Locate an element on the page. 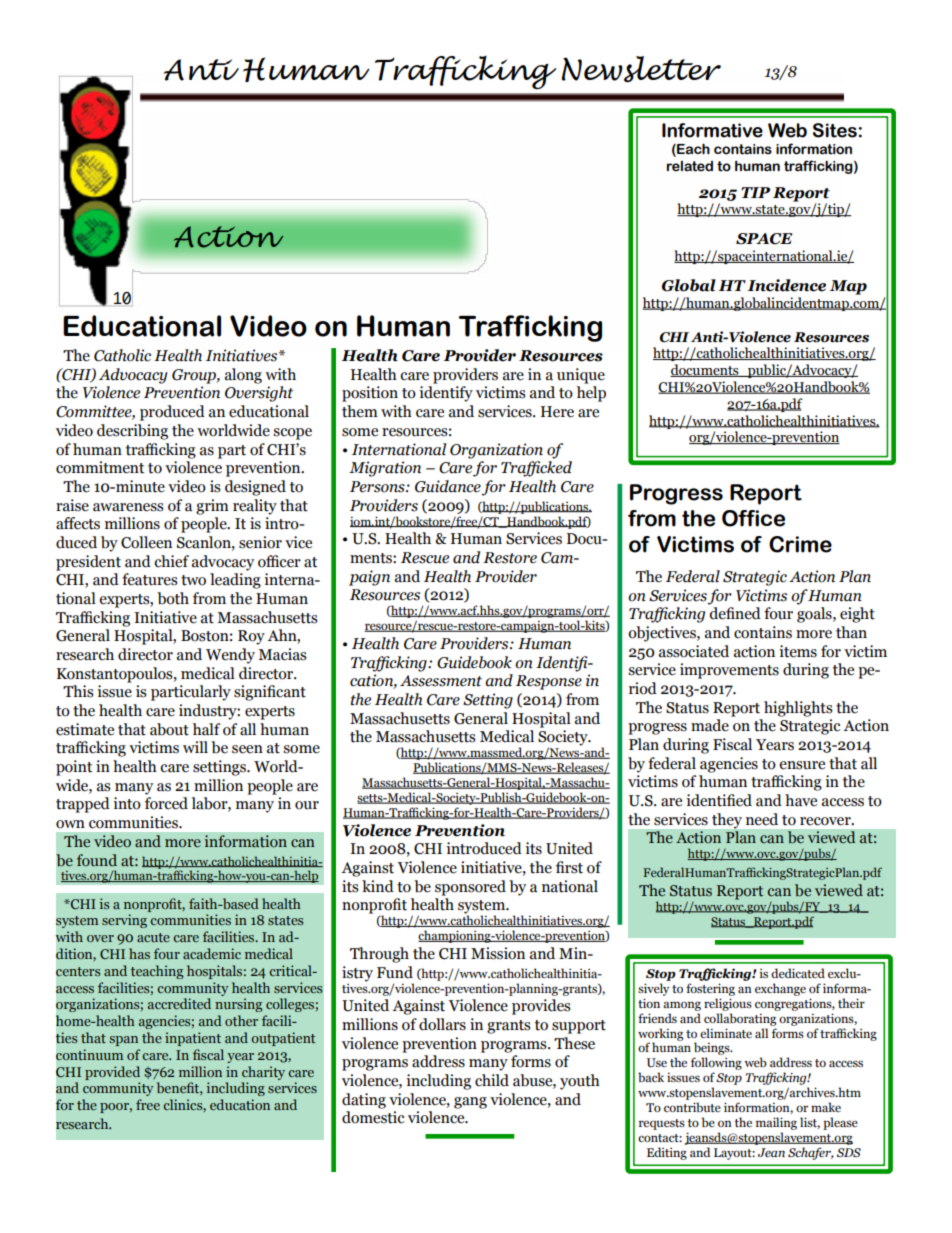 The width and height of the page is (952, 1233). identify is located at coordinates (446, 394).
